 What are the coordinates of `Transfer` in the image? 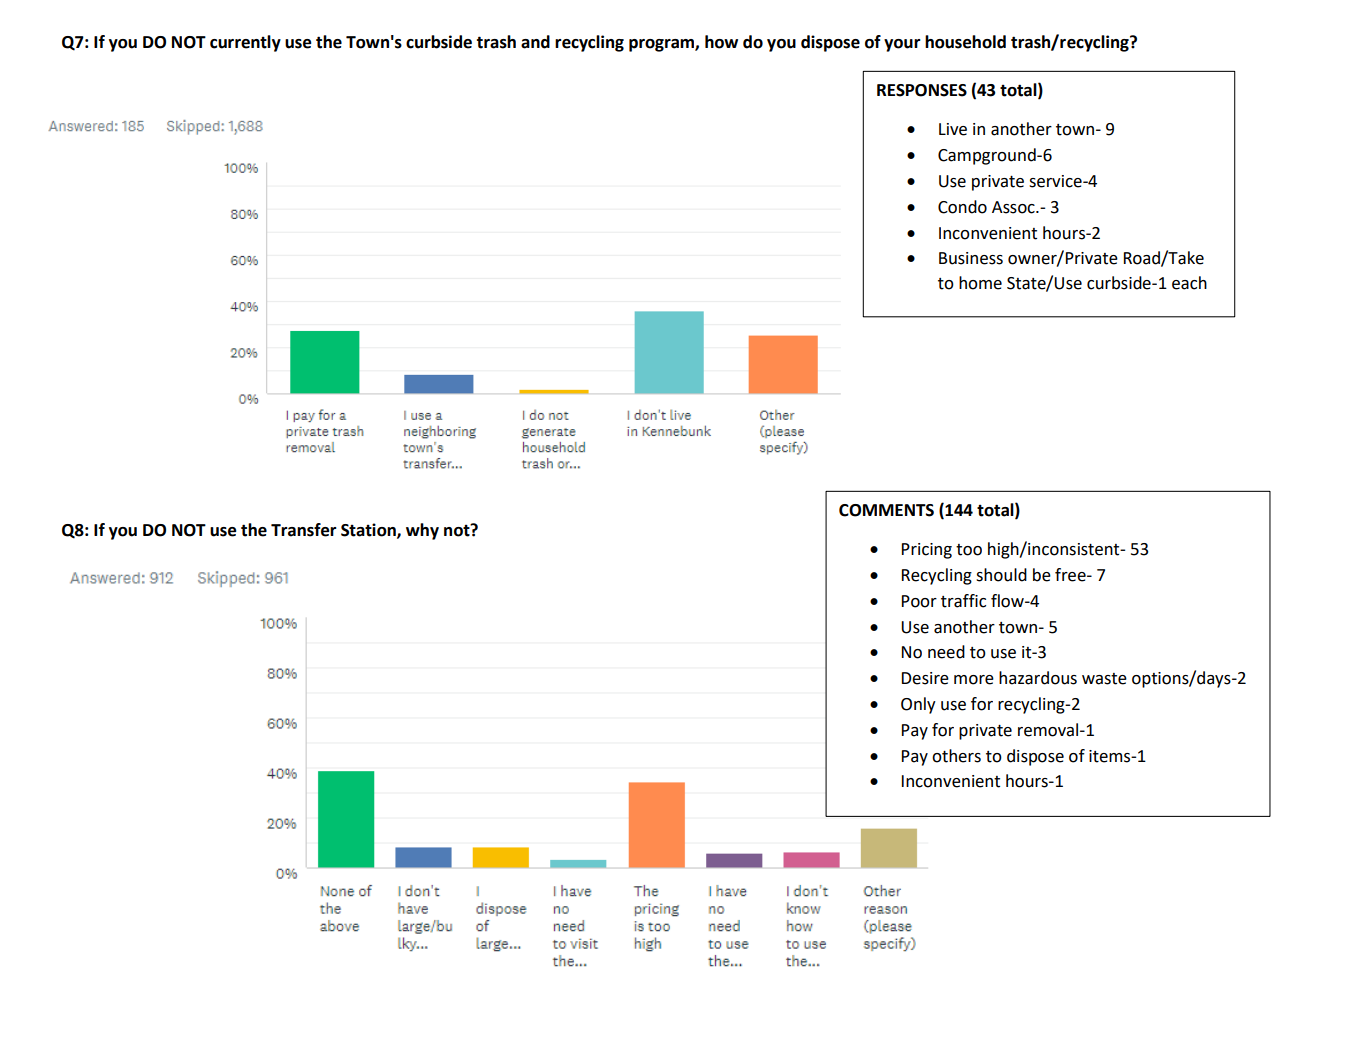 It's located at (304, 530).
